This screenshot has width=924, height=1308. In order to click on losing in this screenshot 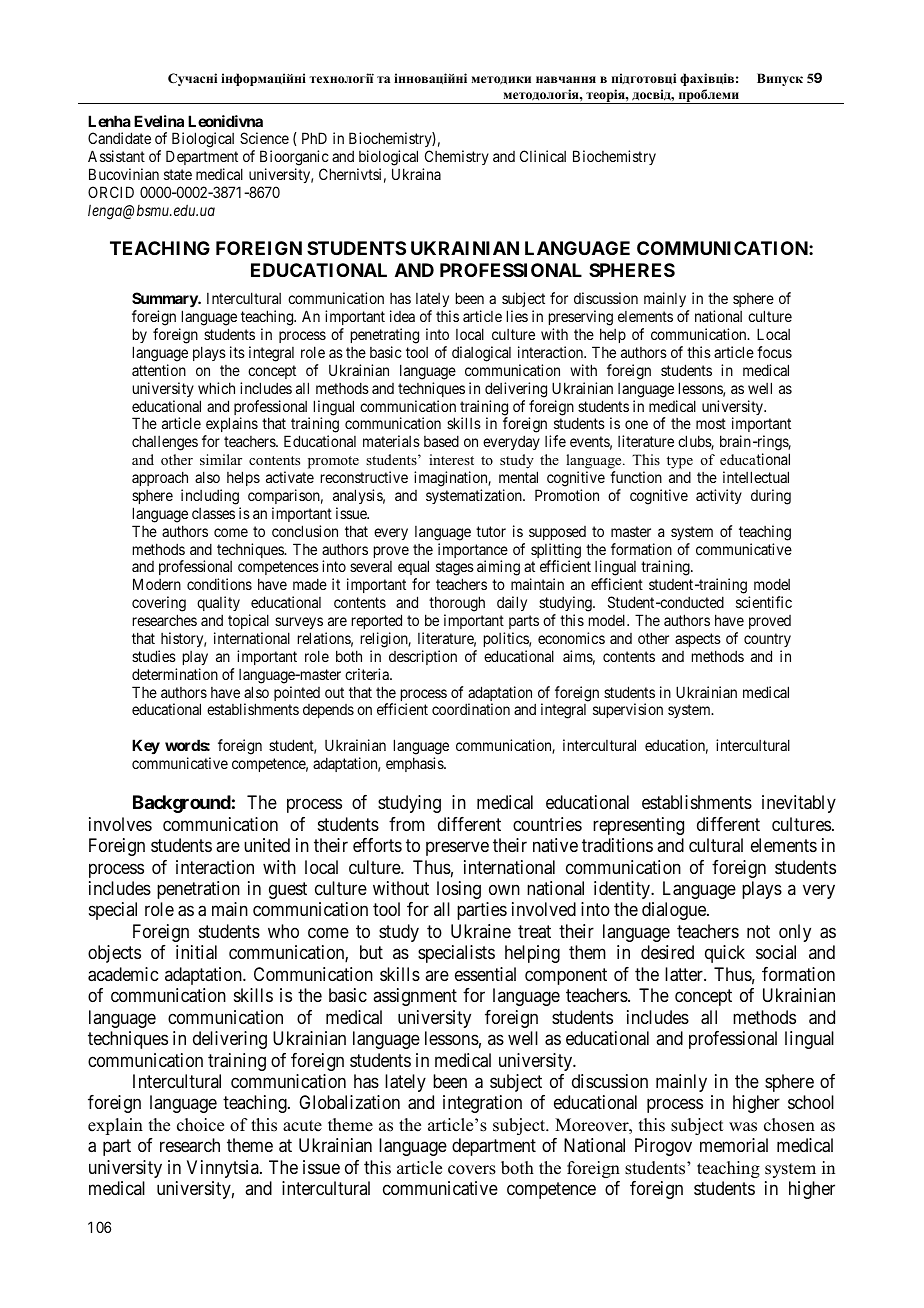, I will do `click(459, 890)`.
